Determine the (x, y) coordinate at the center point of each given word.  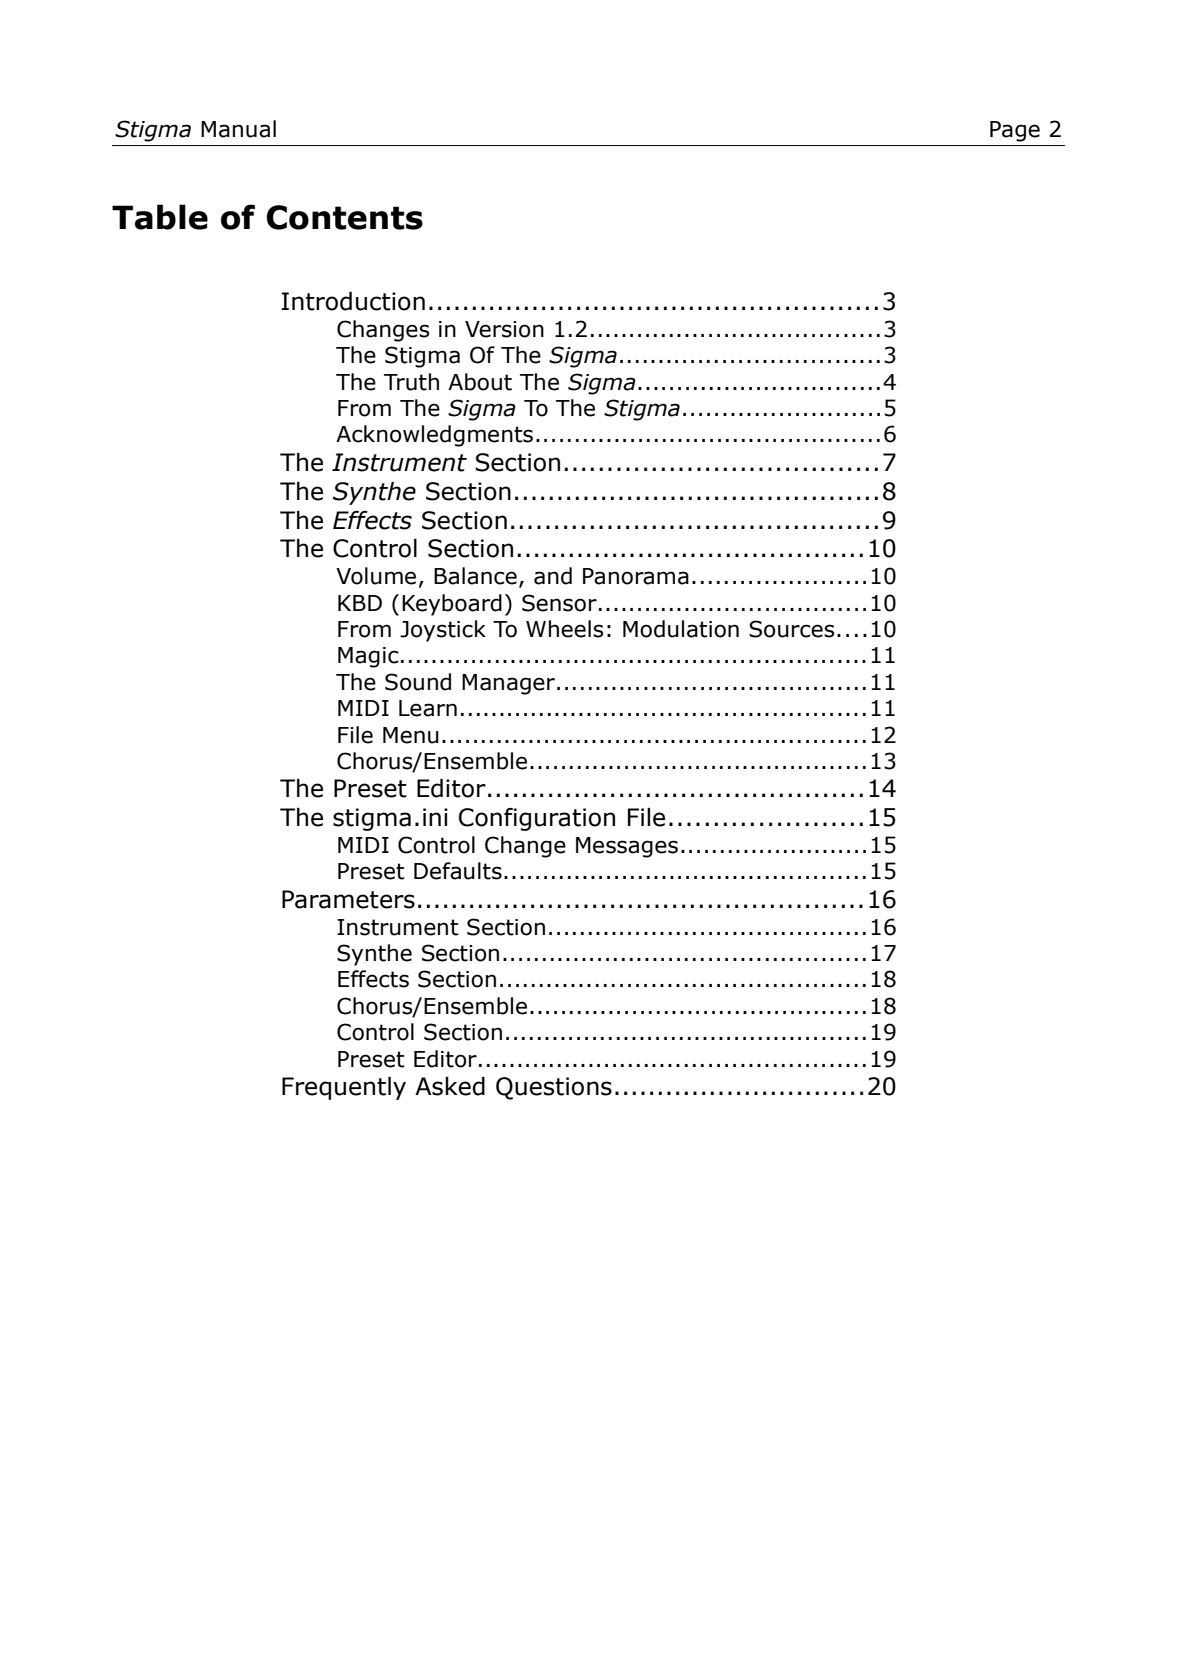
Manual (238, 129)
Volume (376, 576)
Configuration (537, 819)
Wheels (565, 629)
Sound (418, 682)
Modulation (681, 629)
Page (1015, 131)
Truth (411, 382)
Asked (450, 1086)
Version (504, 329)
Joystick (443, 631)
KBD (360, 603)
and (553, 576)
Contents (345, 217)
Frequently (344, 1088)
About (480, 382)
